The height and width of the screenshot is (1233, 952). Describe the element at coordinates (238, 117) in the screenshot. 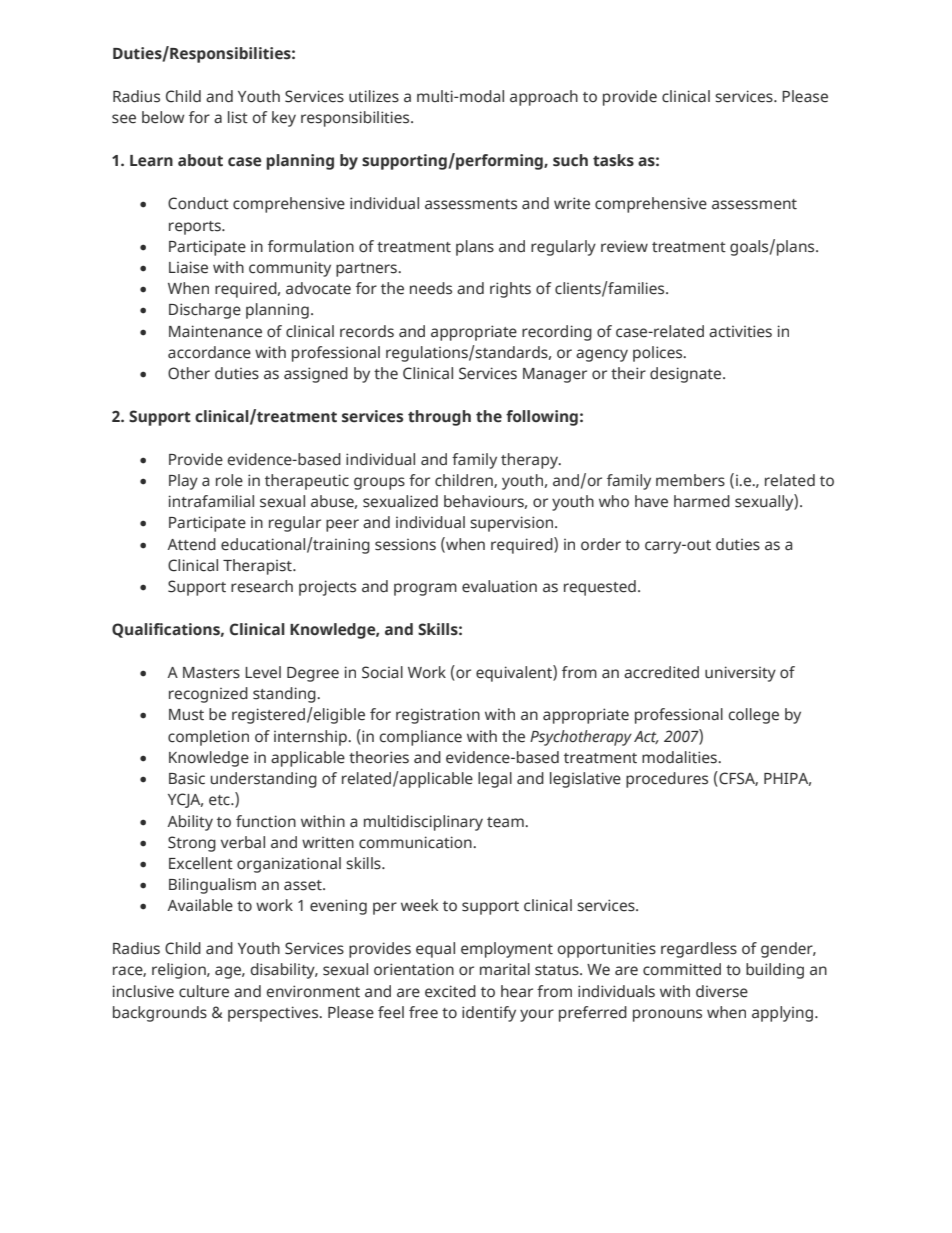

I see `list` at that location.
